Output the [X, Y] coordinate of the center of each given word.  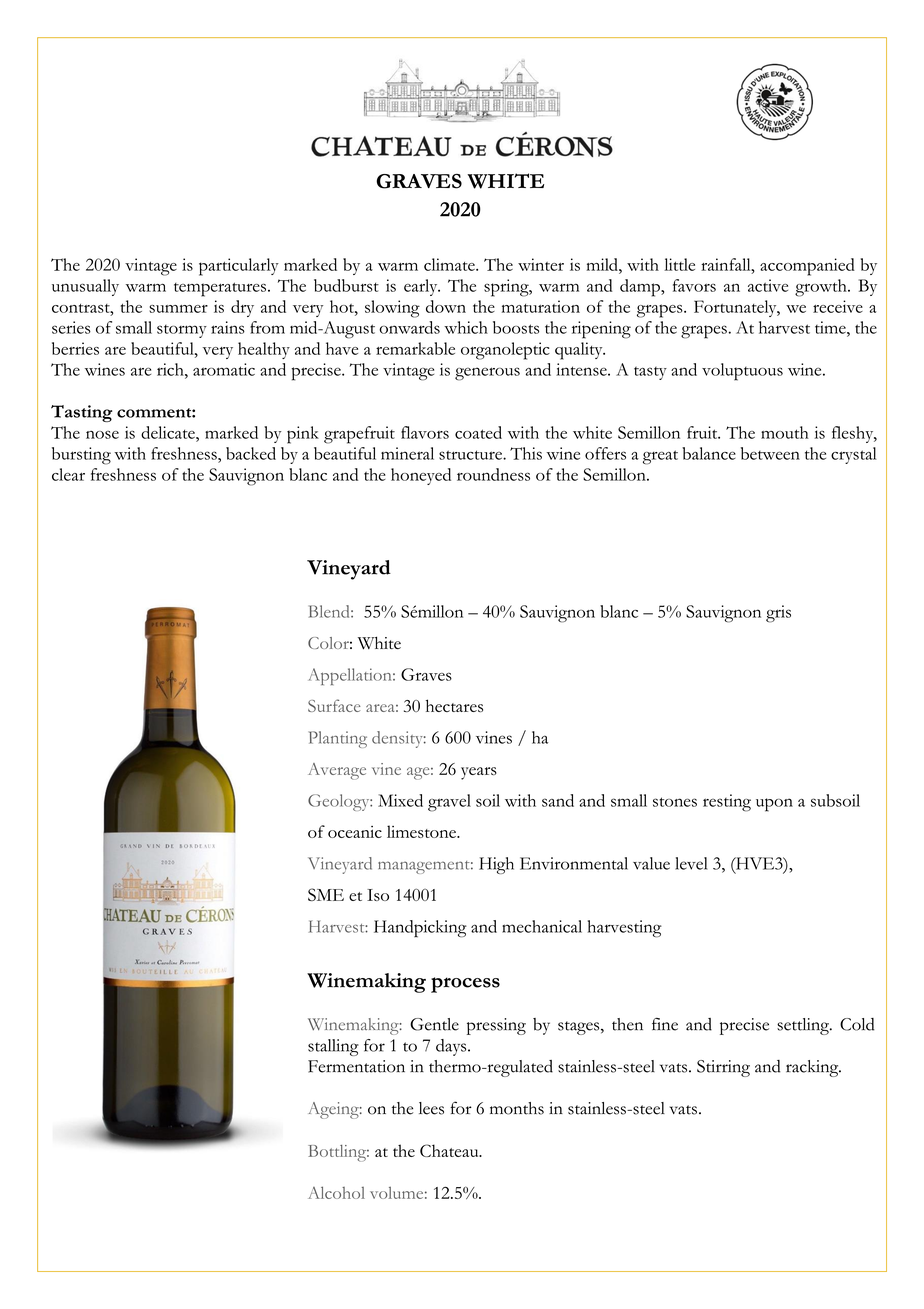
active [768, 285]
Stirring [723, 1068]
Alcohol [336, 1192]
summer [178, 309]
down [446, 306]
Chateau [450, 1150]
